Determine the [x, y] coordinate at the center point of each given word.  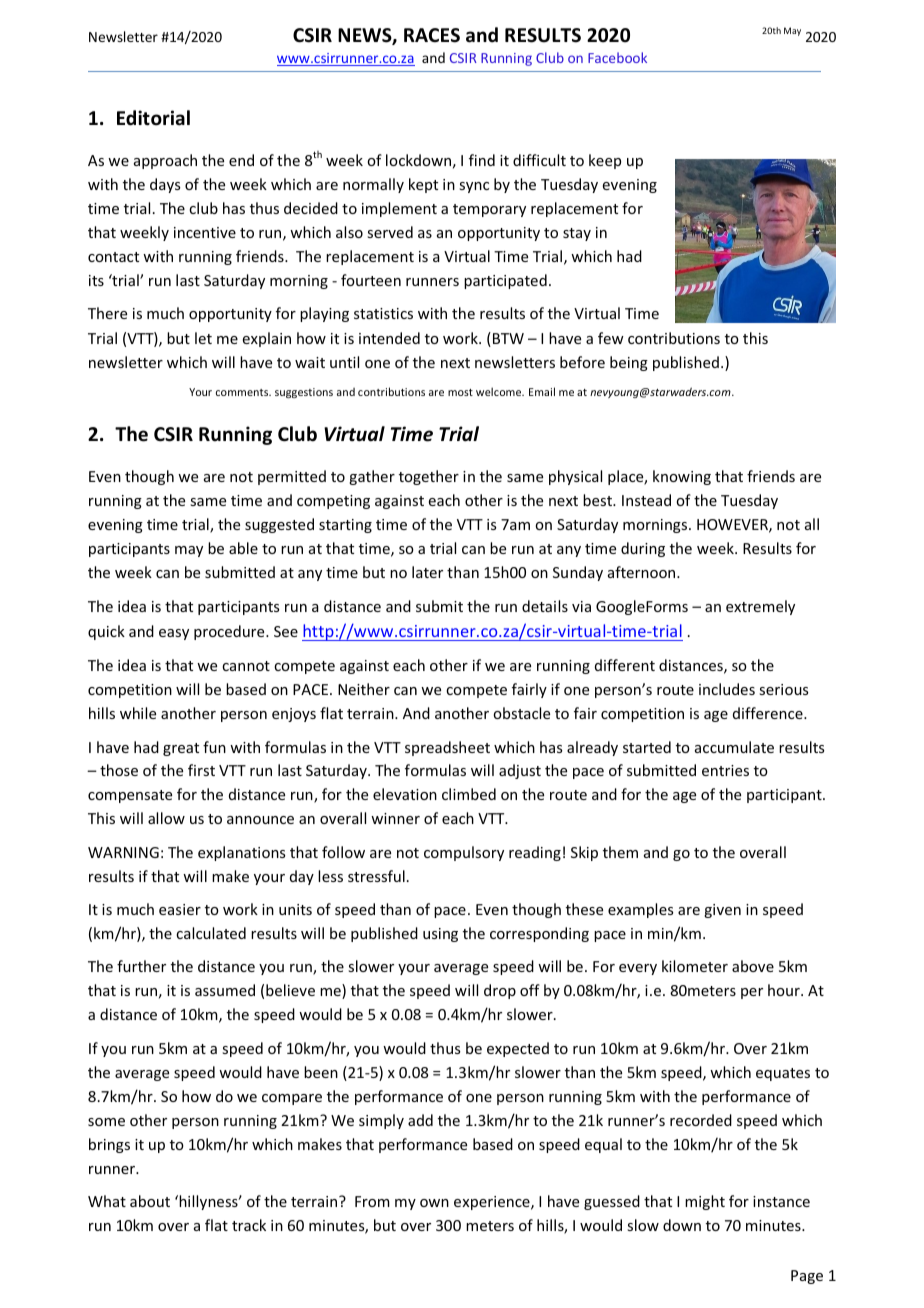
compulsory [464, 853]
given [722, 911]
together [429, 477]
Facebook [617, 57]
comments [243, 392]
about [150, 1201]
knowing [682, 477]
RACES [432, 35]
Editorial [153, 118]
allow [166, 818]
